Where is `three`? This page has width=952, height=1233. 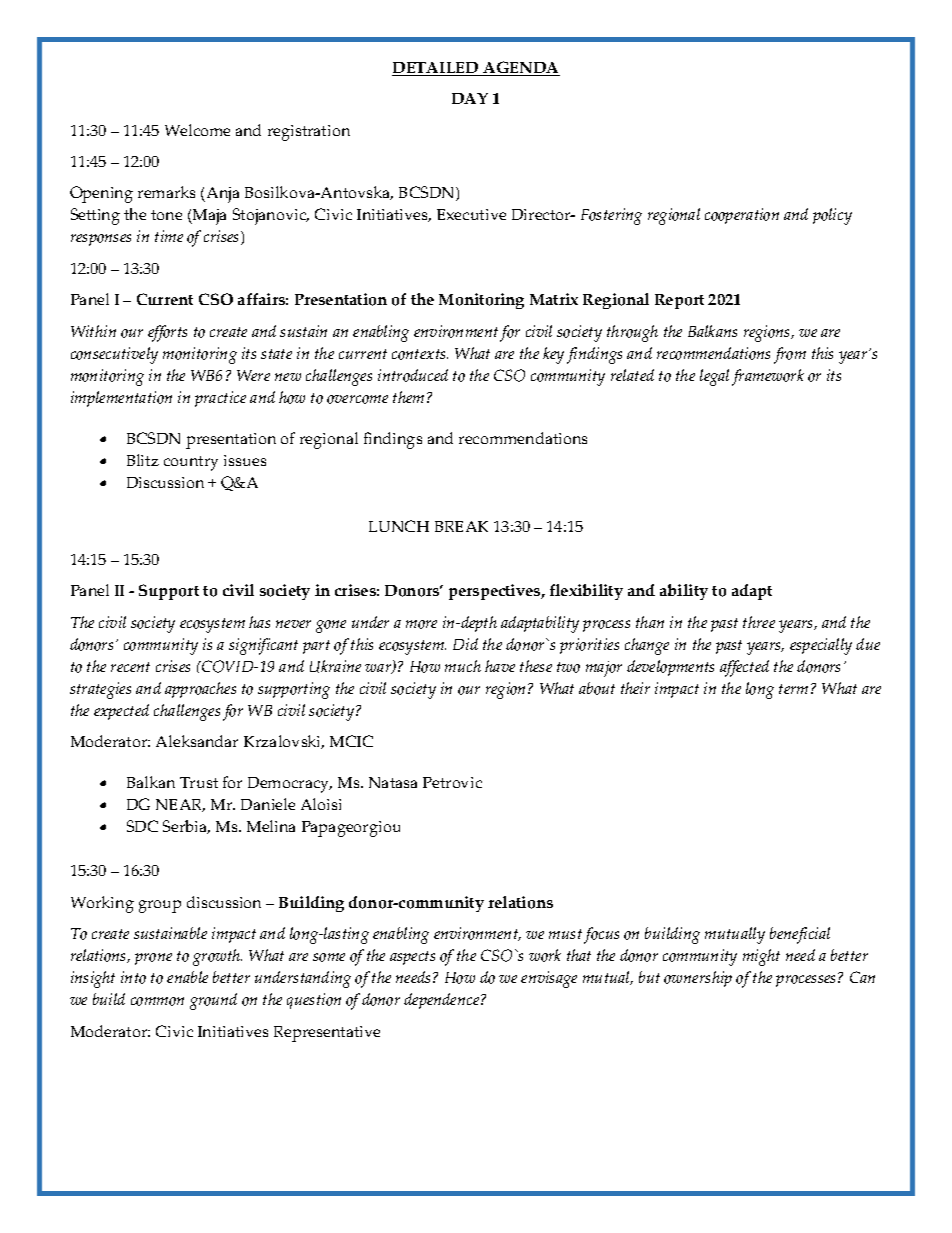 three is located at coordinates (759, 622).
